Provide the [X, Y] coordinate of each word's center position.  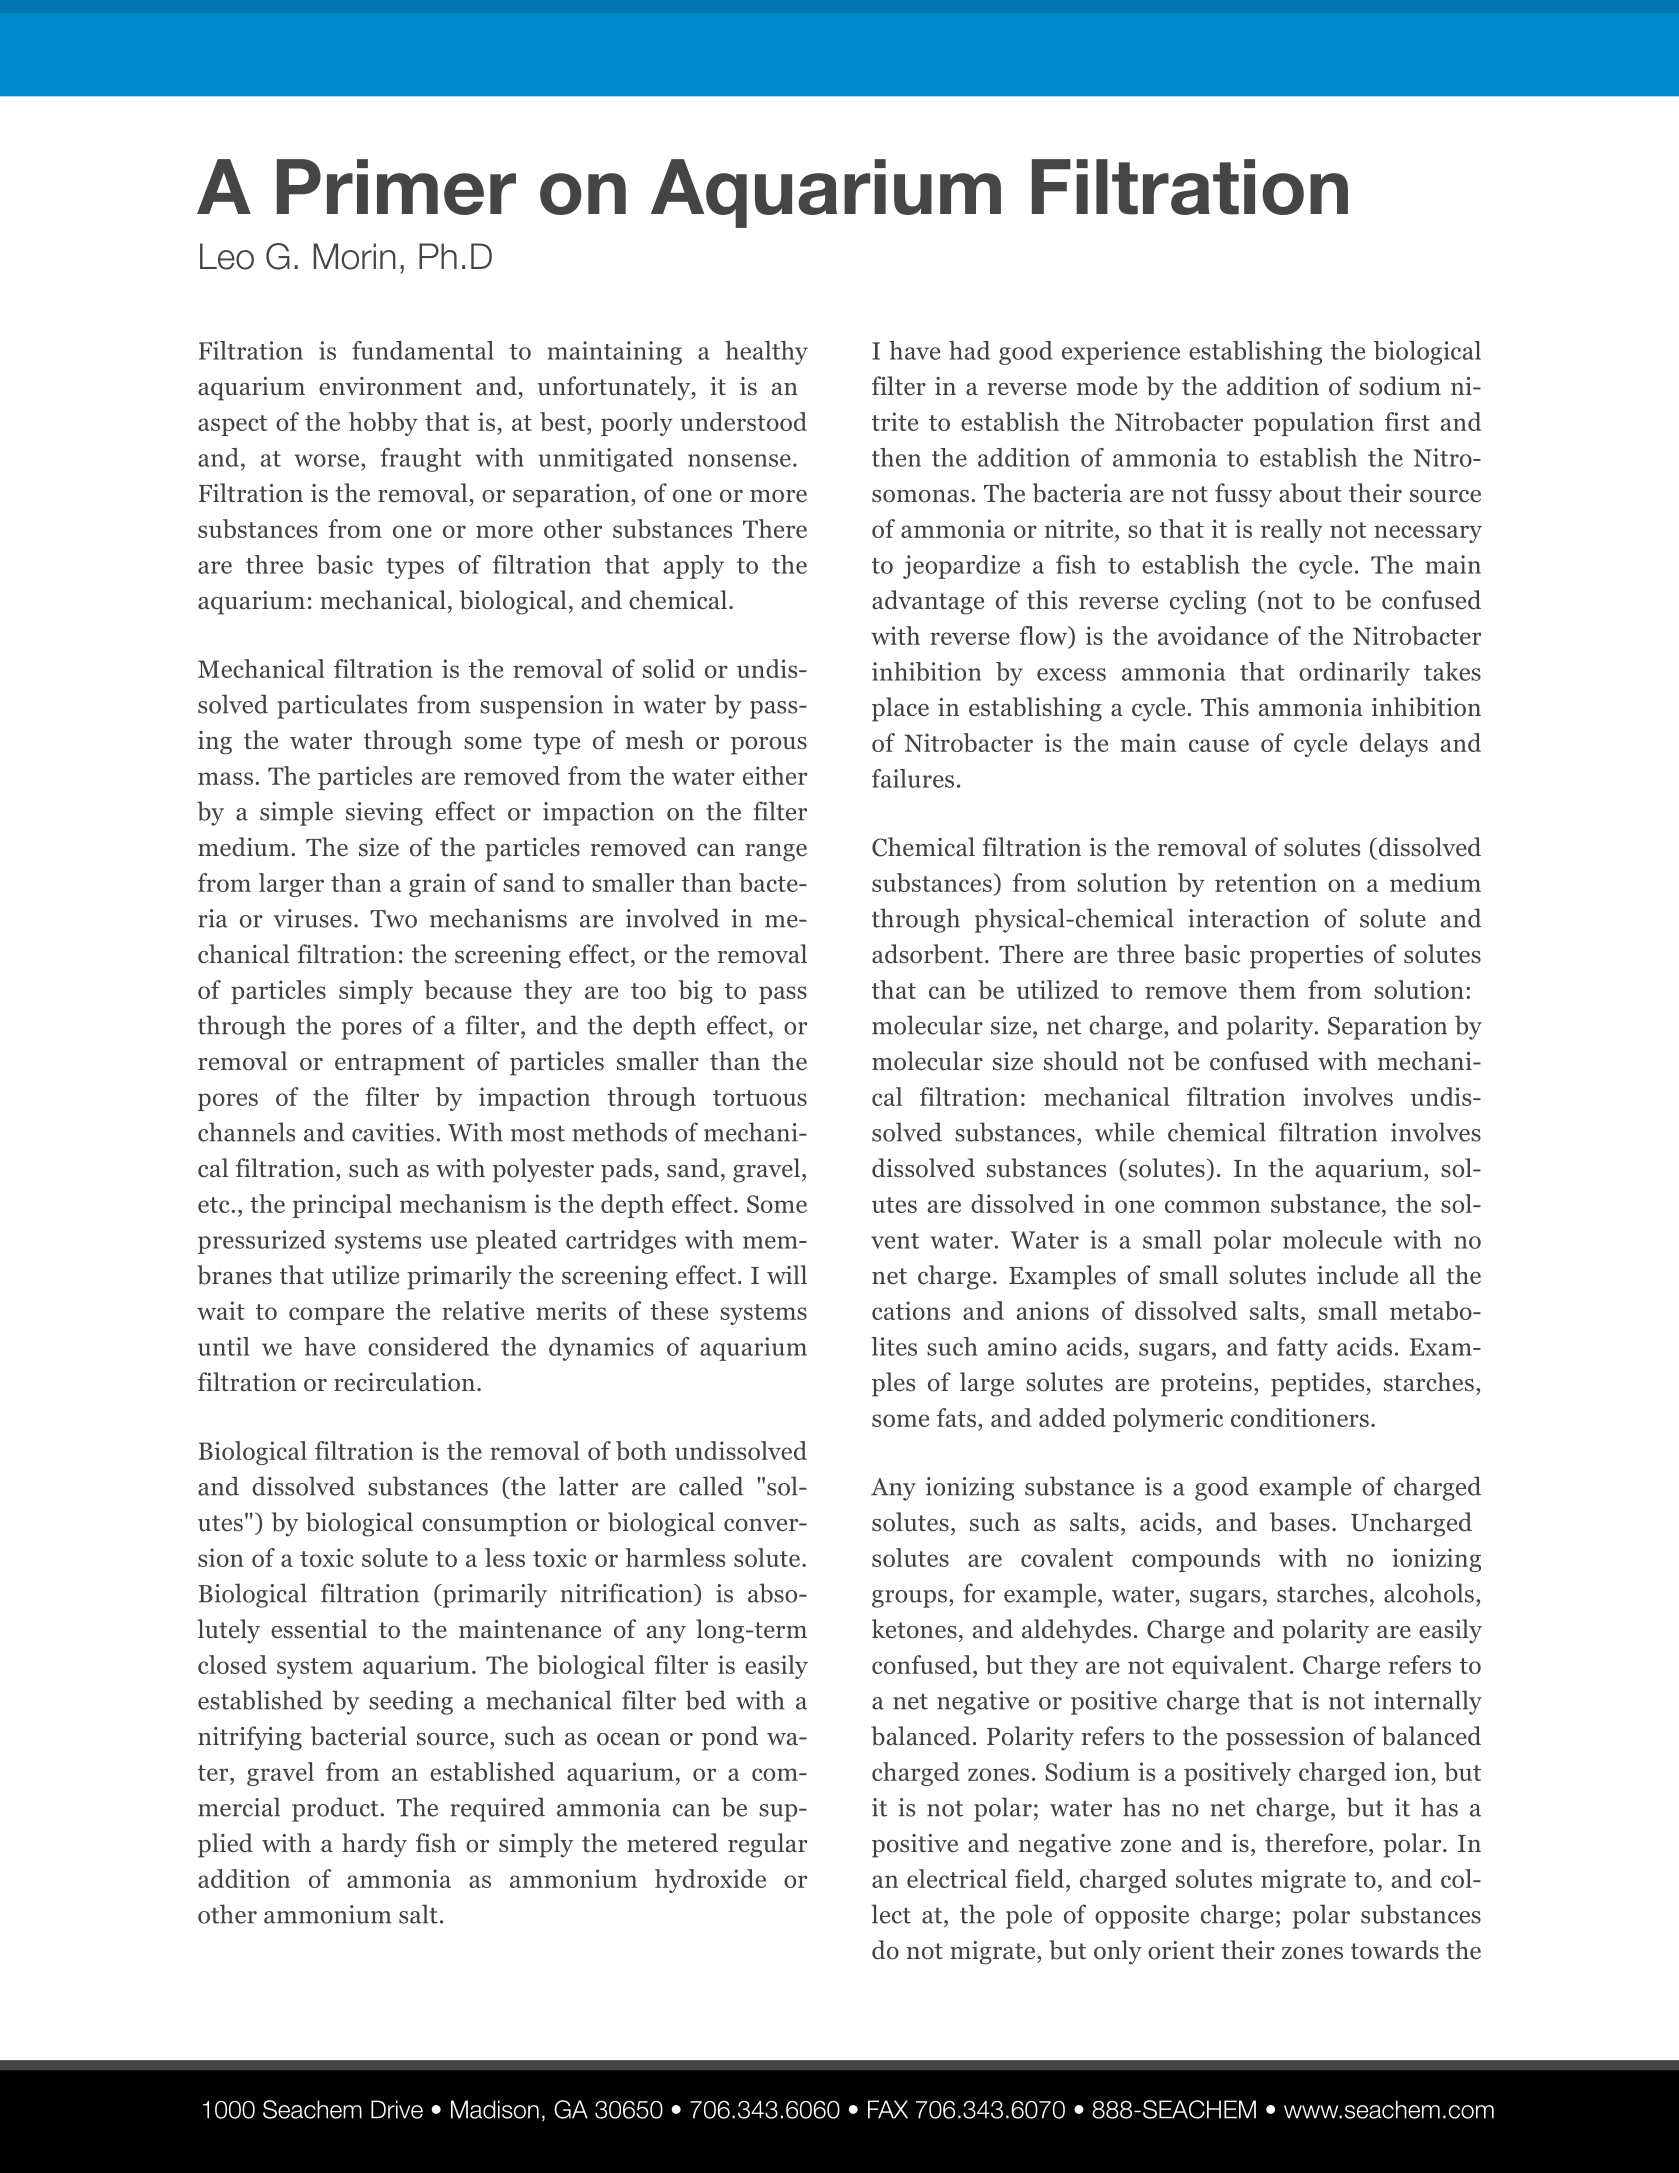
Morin [355, 256]
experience [1121, 353]
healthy [766, 353]
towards [1395, 1950]
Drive [397, 2109]
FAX [888, 2109]
